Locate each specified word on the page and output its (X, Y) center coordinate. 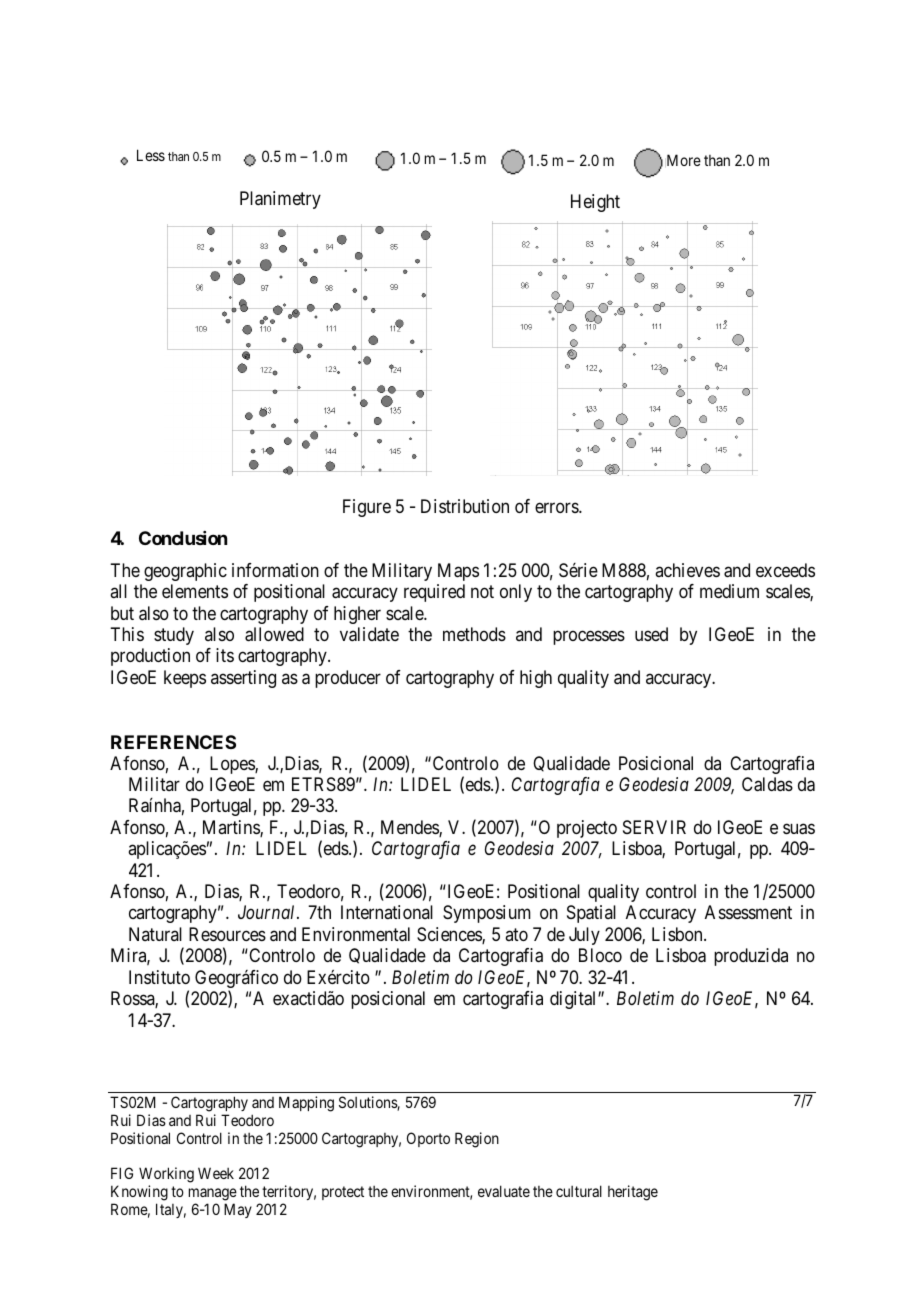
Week (216, 1173)
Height (595, 203)
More (684, 160)
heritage (633, 1193)
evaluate (504, 1191)
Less (151, 155)
